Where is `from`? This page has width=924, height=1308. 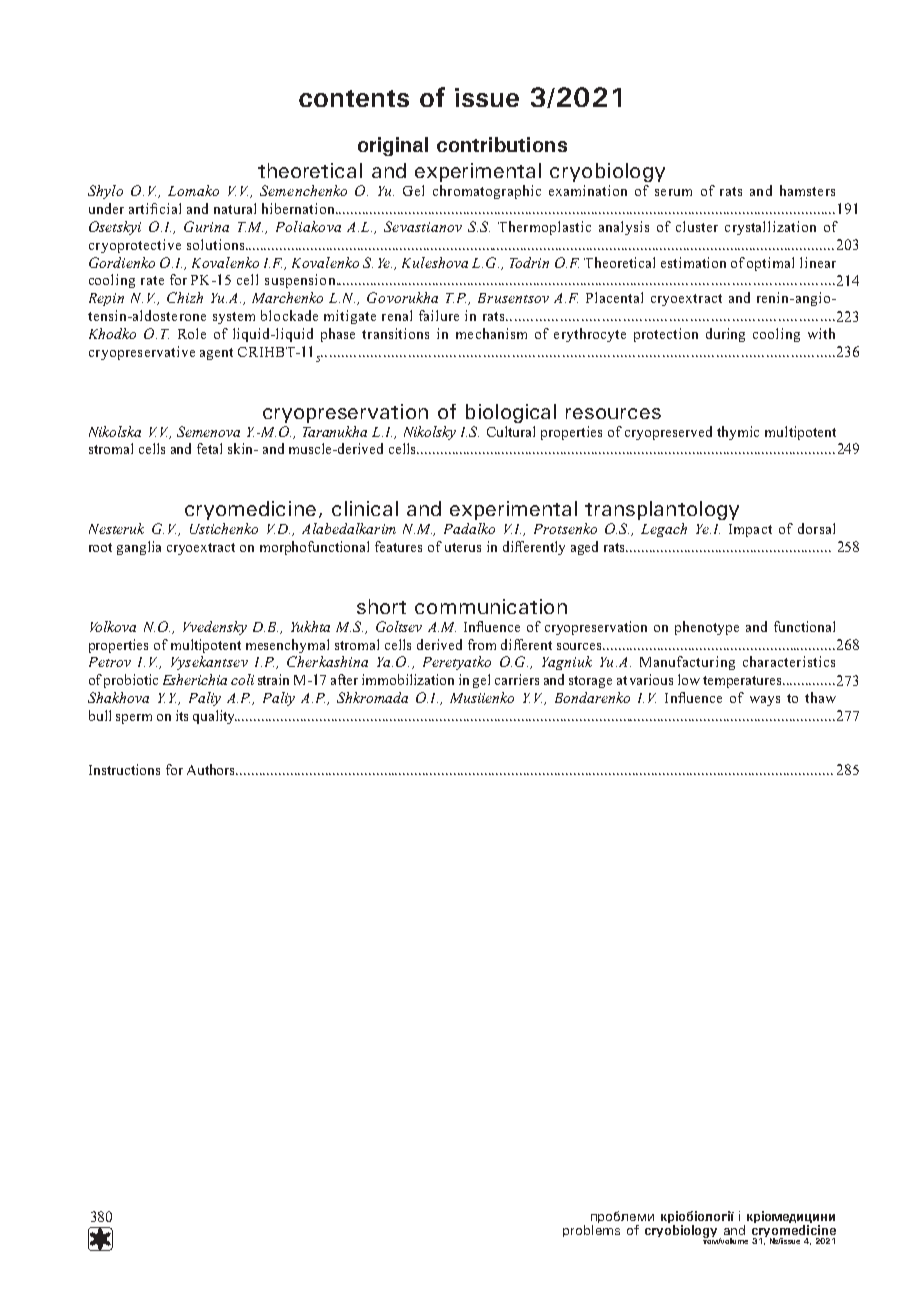 from is located at coordinates (482, 644).
